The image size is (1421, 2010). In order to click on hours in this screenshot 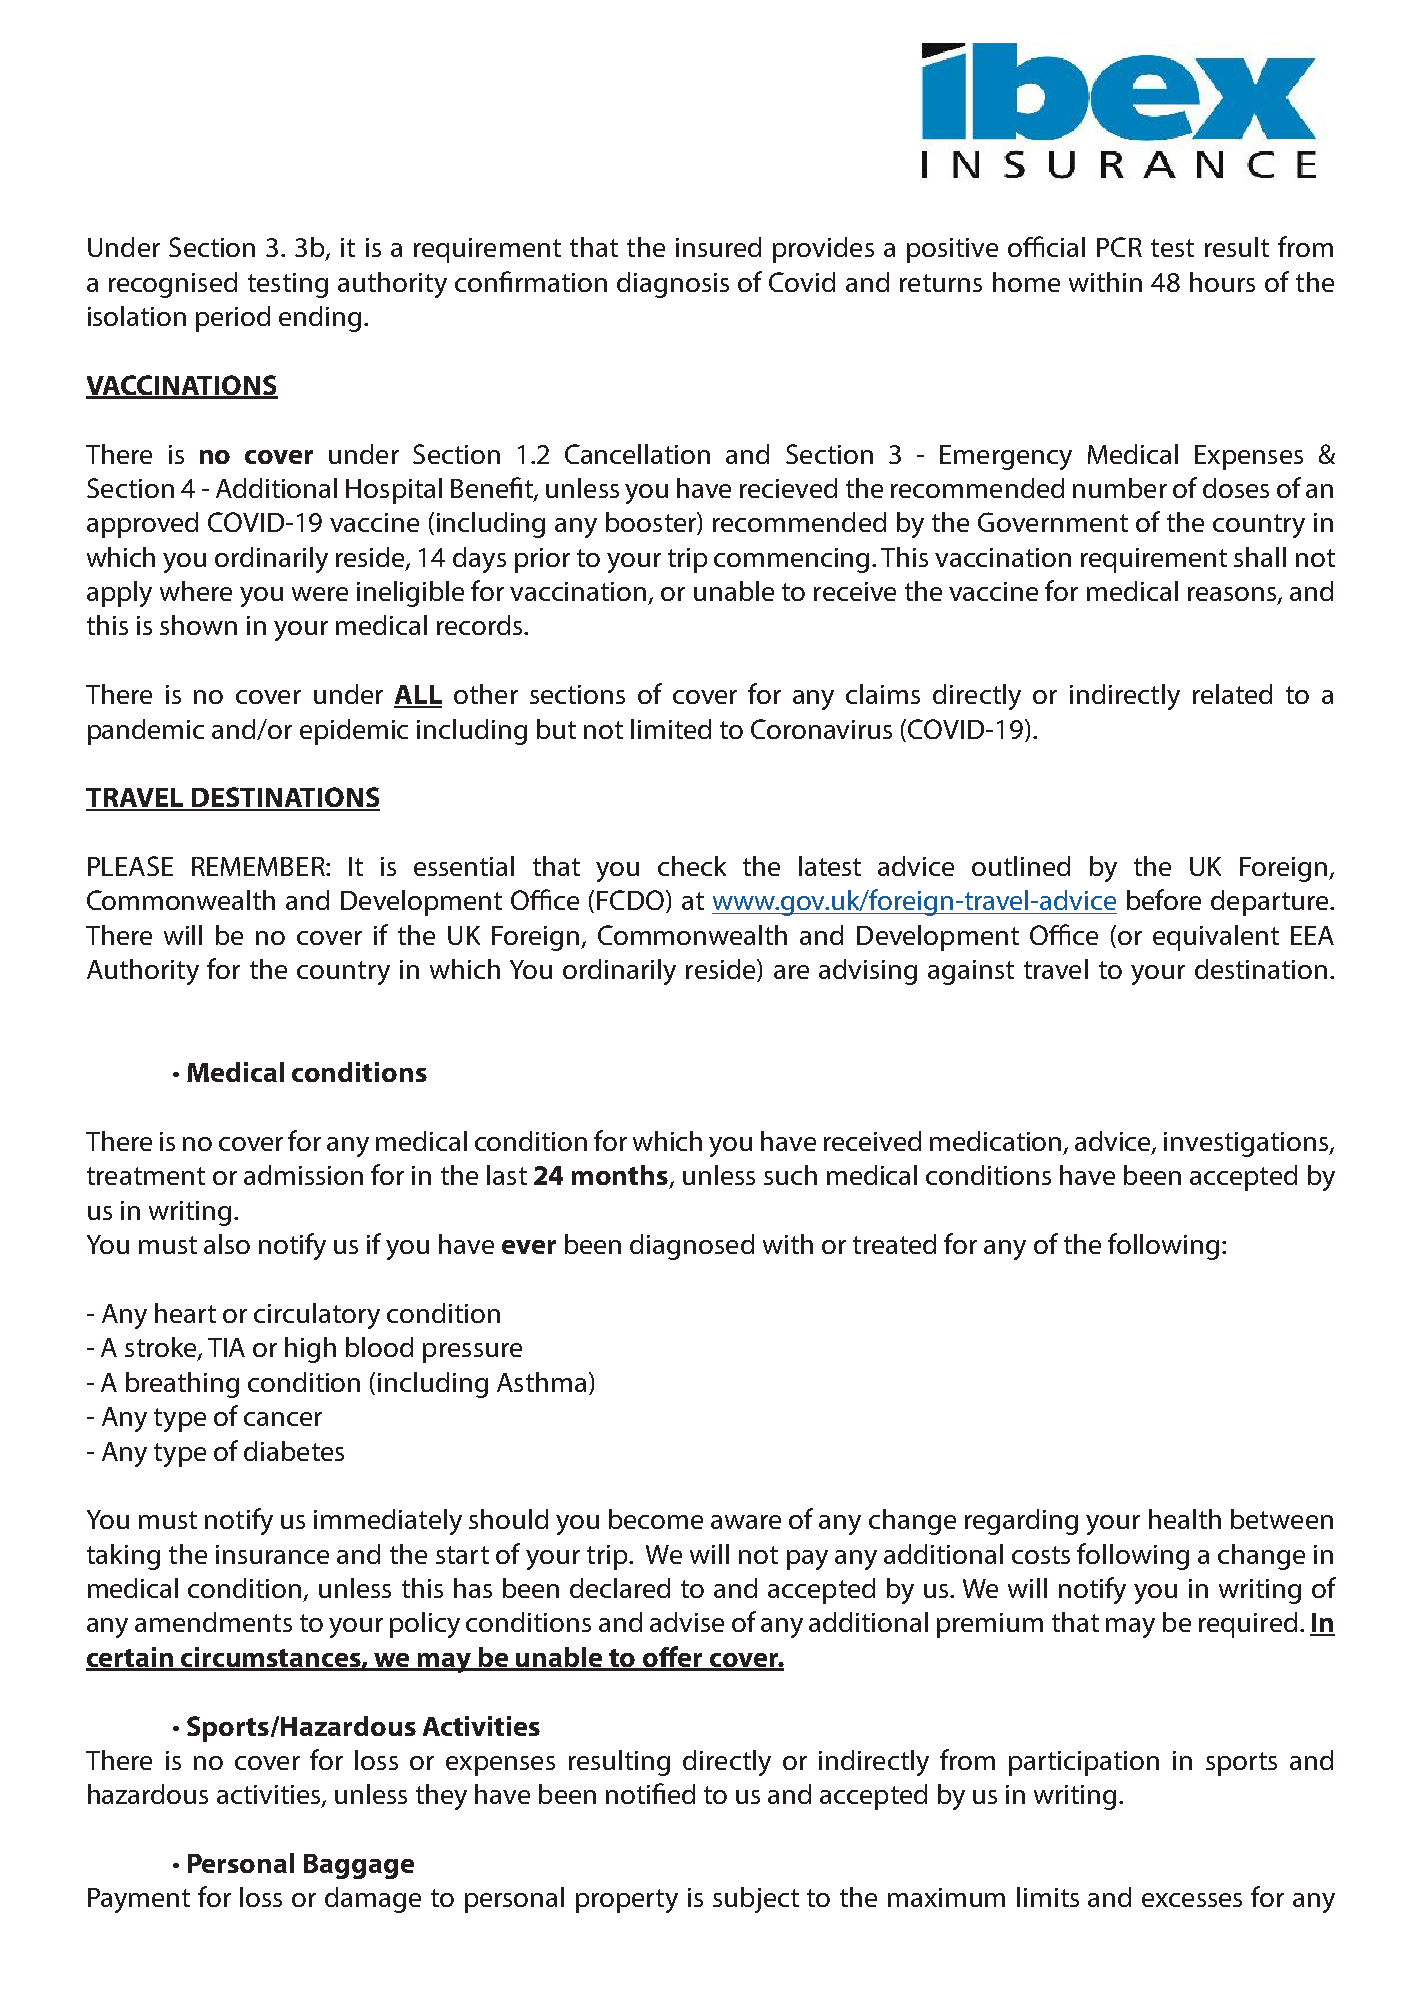, I will do `click(1222, 282)`.
